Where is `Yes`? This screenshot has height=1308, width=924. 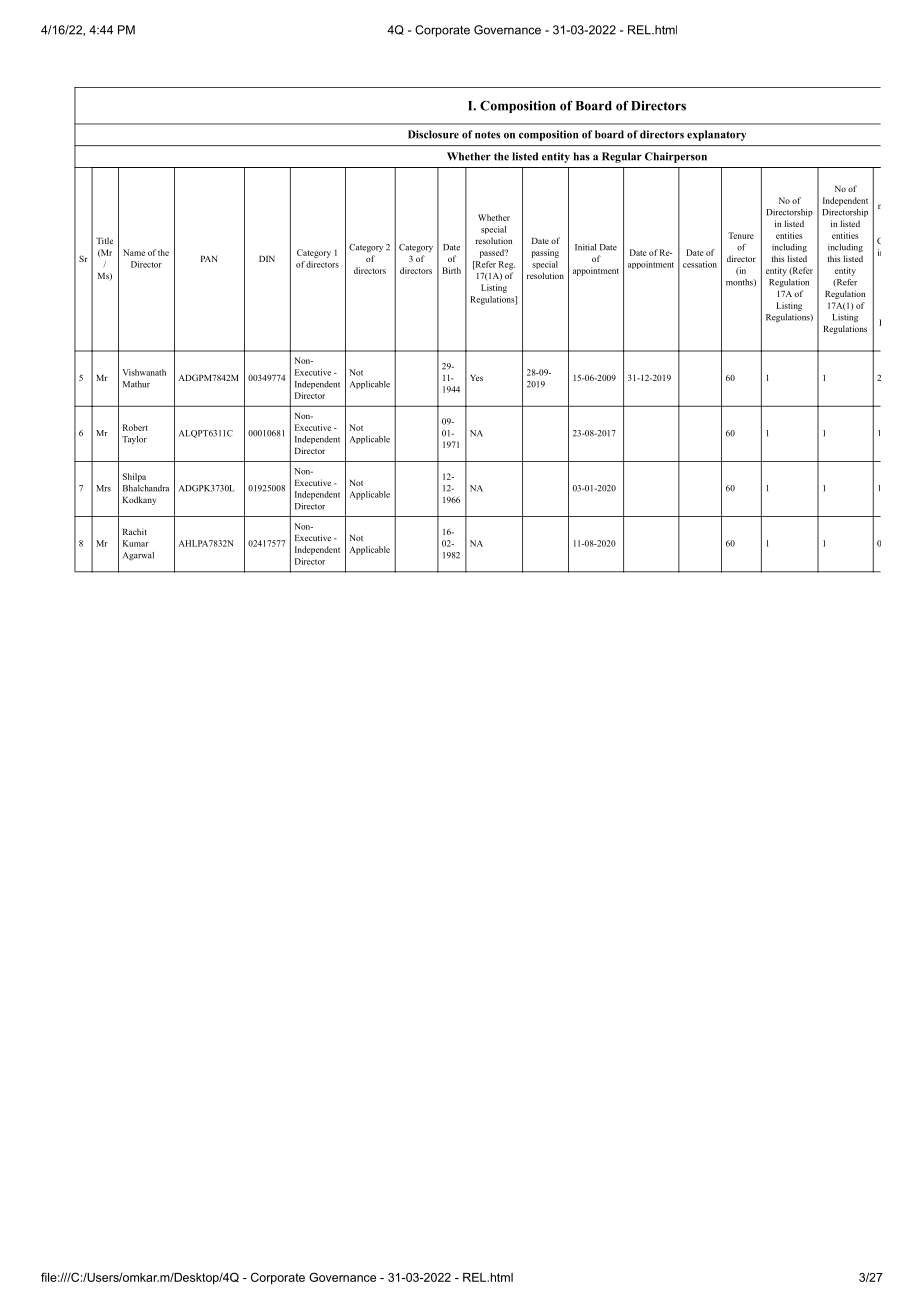 Yes is located at coordinates (476, 378).
